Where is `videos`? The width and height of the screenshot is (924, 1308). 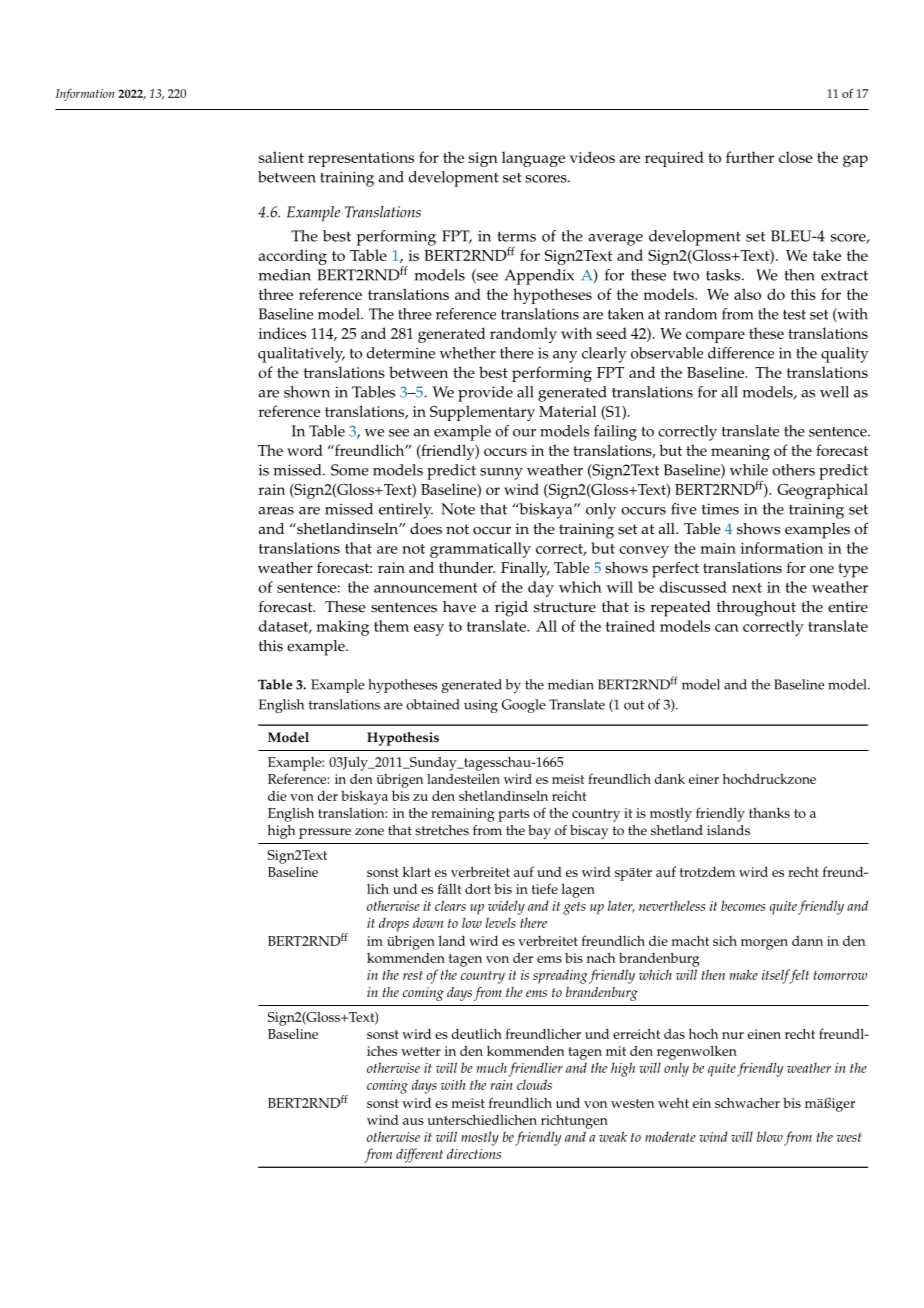 videos is located at coordinates (592, 157).
